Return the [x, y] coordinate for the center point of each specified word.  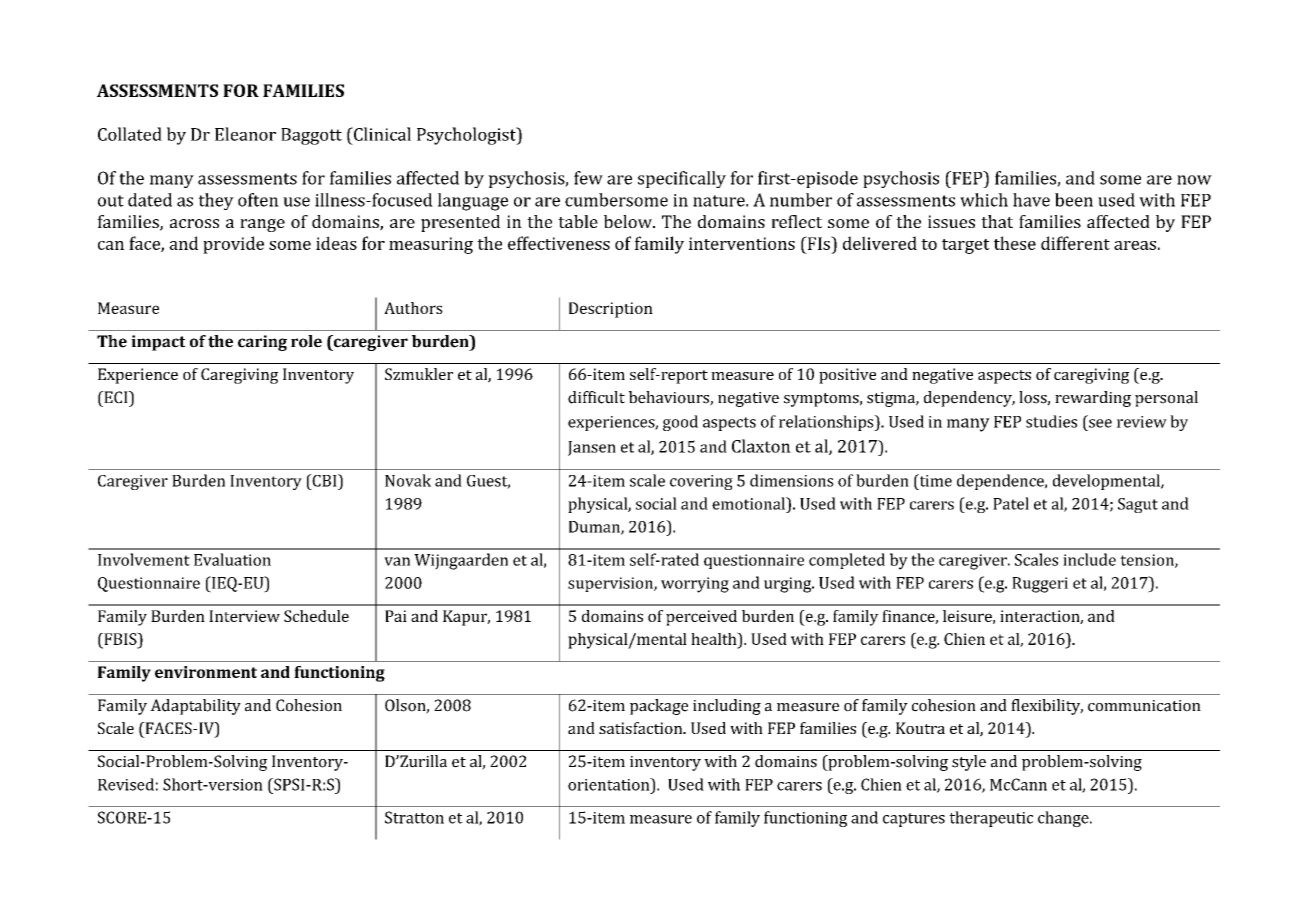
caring [262, 343]
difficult [596, 397]
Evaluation [232, 559]
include [1089, 559]
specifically [682, 179]
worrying [695, 585]
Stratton [414, 817]
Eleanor [245, 134]
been [1074, 200]
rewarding [1093, 399]
